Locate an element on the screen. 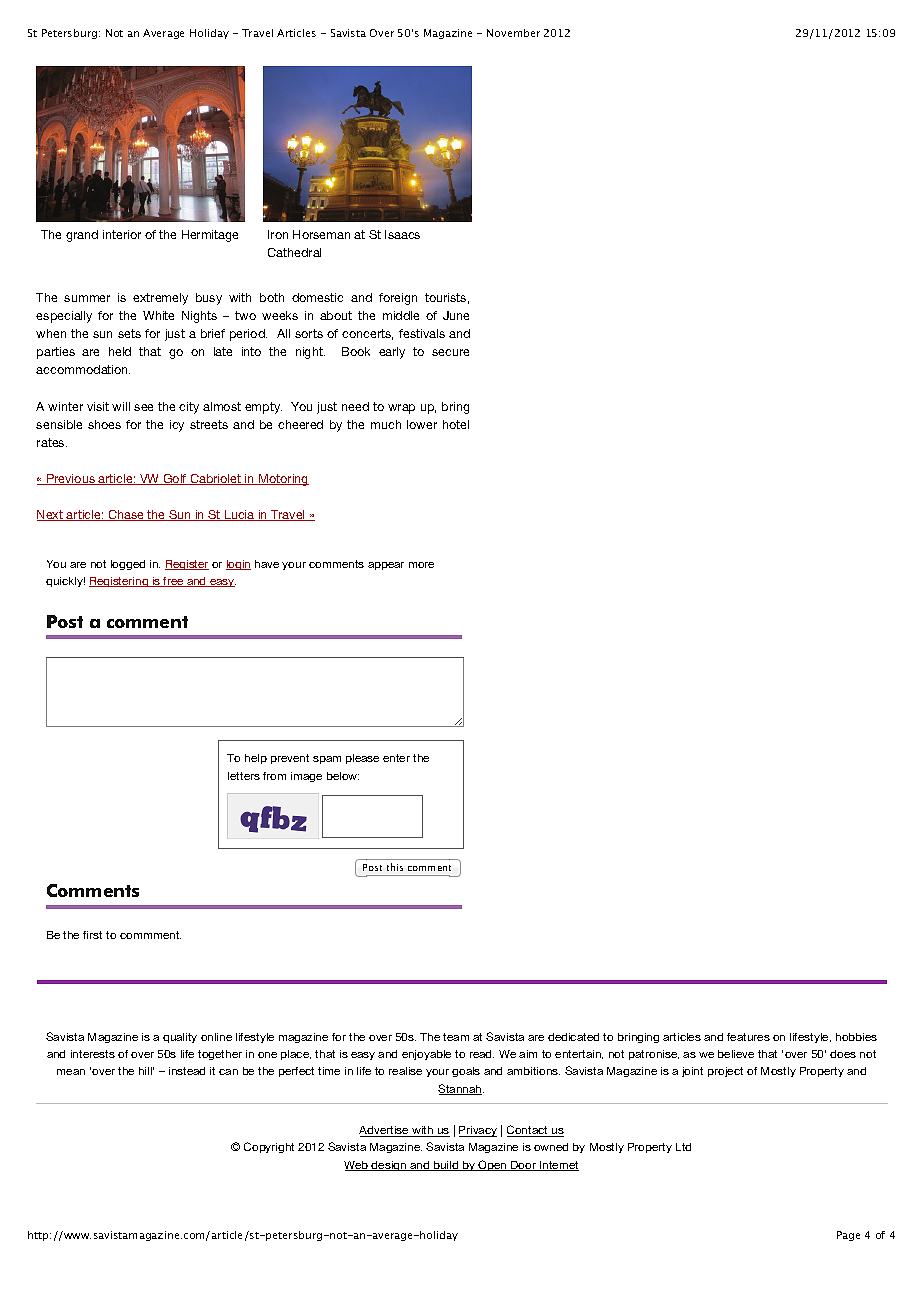 This screenshot has height=1308, width=924. Copyright is located at coordinates (269, 1147).
